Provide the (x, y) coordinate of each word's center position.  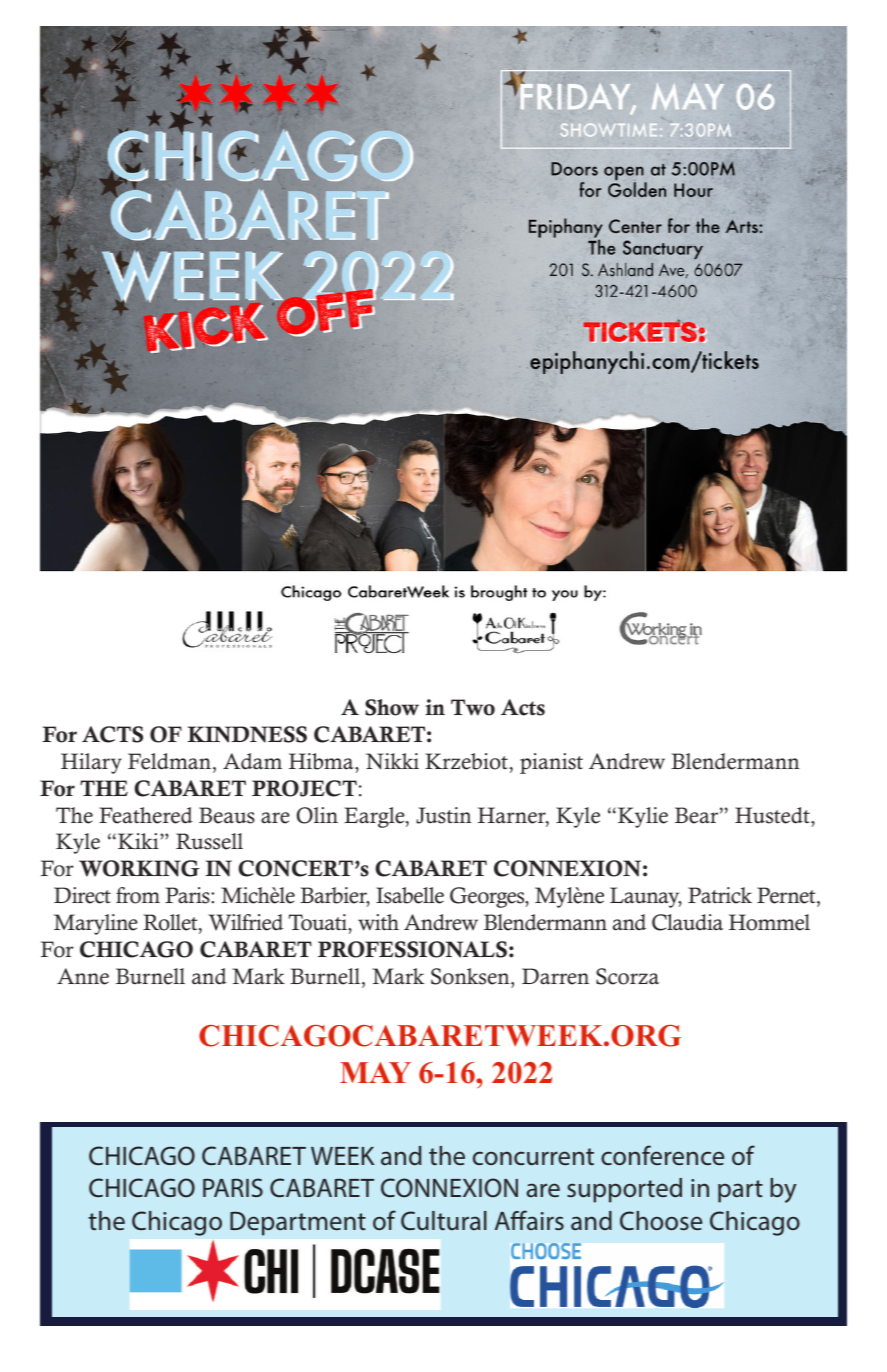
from (138, 895)
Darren (555, 976)
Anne (83, 976)
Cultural (444, 1220)
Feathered (146, 815)
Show (392, 707)
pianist (551, 763)
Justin (444, 815)
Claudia (687, 922)
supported (624, 1190)
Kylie (643, 817)
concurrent (533, 1157)
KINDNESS (247, 734)
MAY (375, 1072)
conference (662, 1155)
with (378, 922)
